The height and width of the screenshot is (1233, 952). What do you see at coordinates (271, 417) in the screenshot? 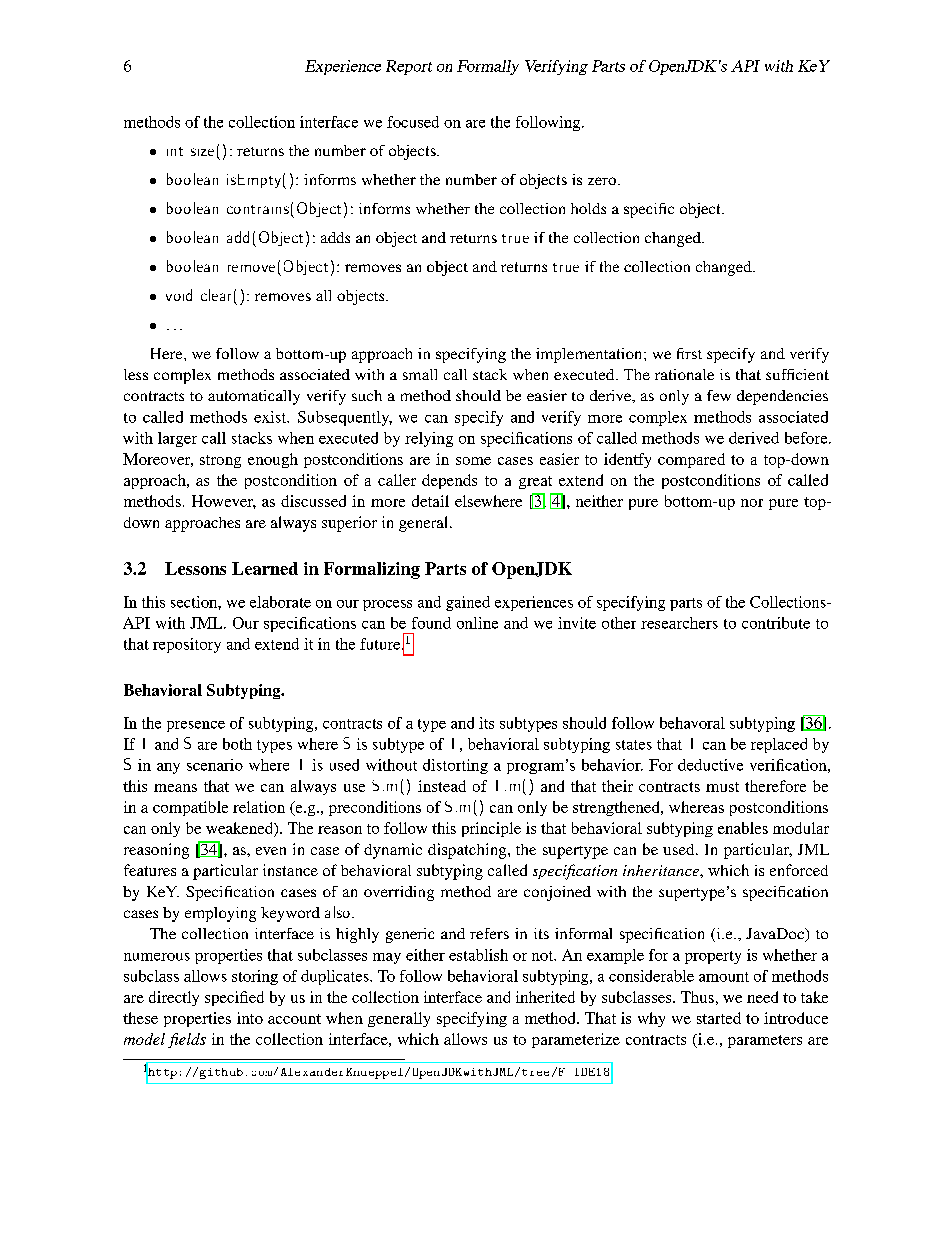
I see `exist` at bounding box center [271, 417].
